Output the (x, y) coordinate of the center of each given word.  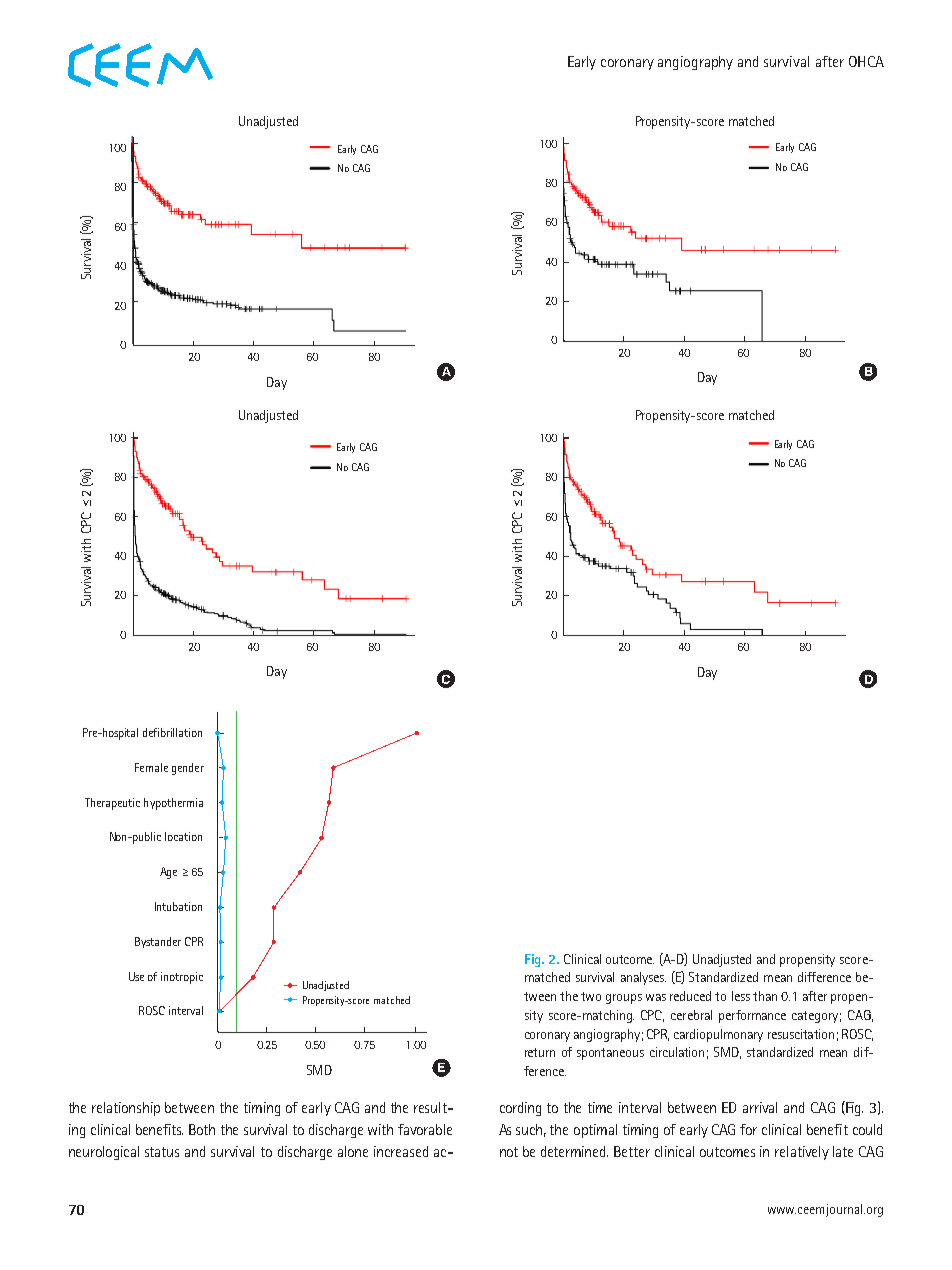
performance (752, 1016)
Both (202, 1129)
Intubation (178, 906)
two (591, 996)
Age (168, 873)
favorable (425, 1129)
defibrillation (172, 732)
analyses (643, 978)
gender (188, 769)
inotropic (182, 978)
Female (151, 767)
